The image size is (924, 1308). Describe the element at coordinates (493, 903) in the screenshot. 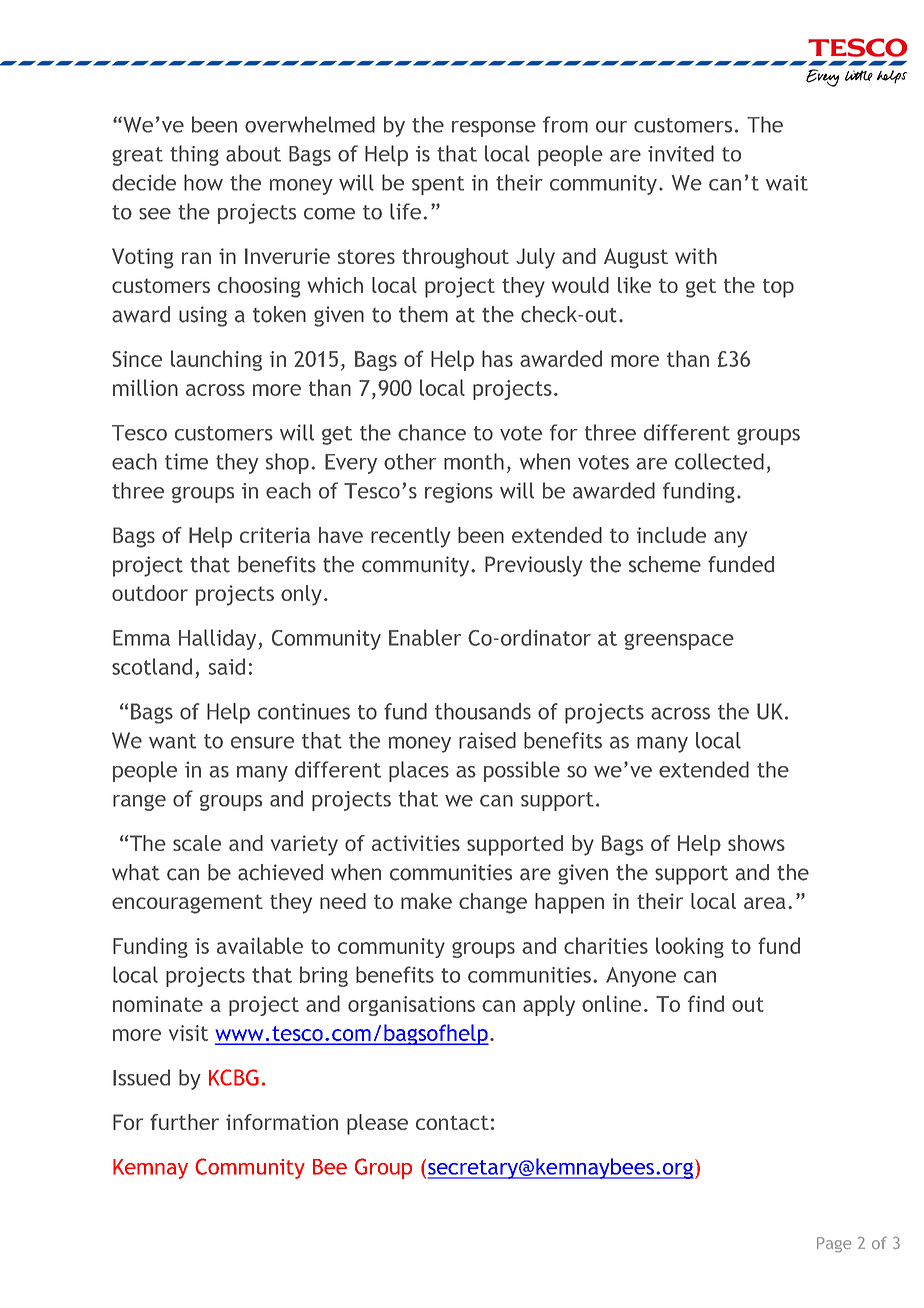

I see `change` at that location.
